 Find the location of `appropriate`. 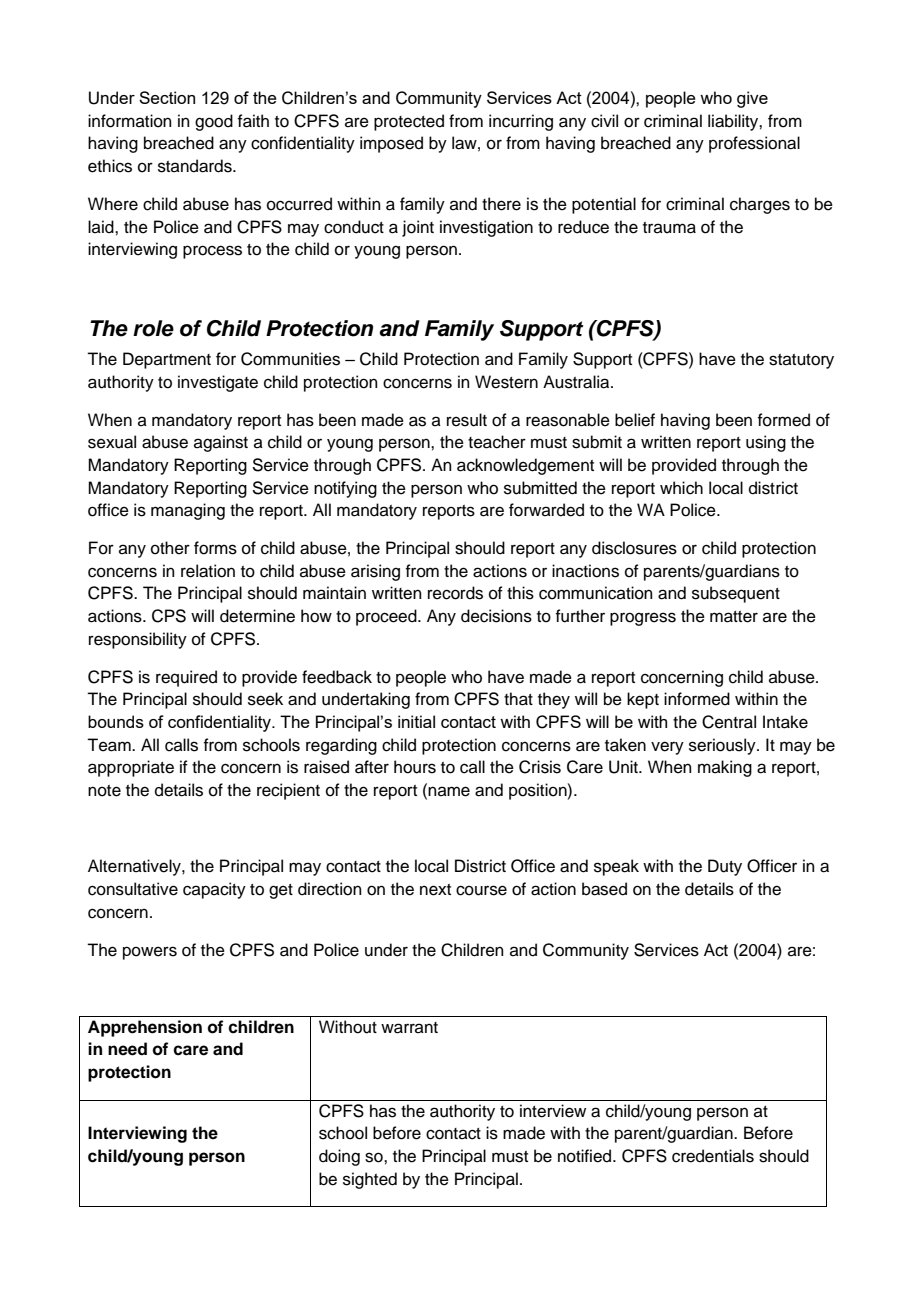

appropriate is located at coordinates (131, 768).
